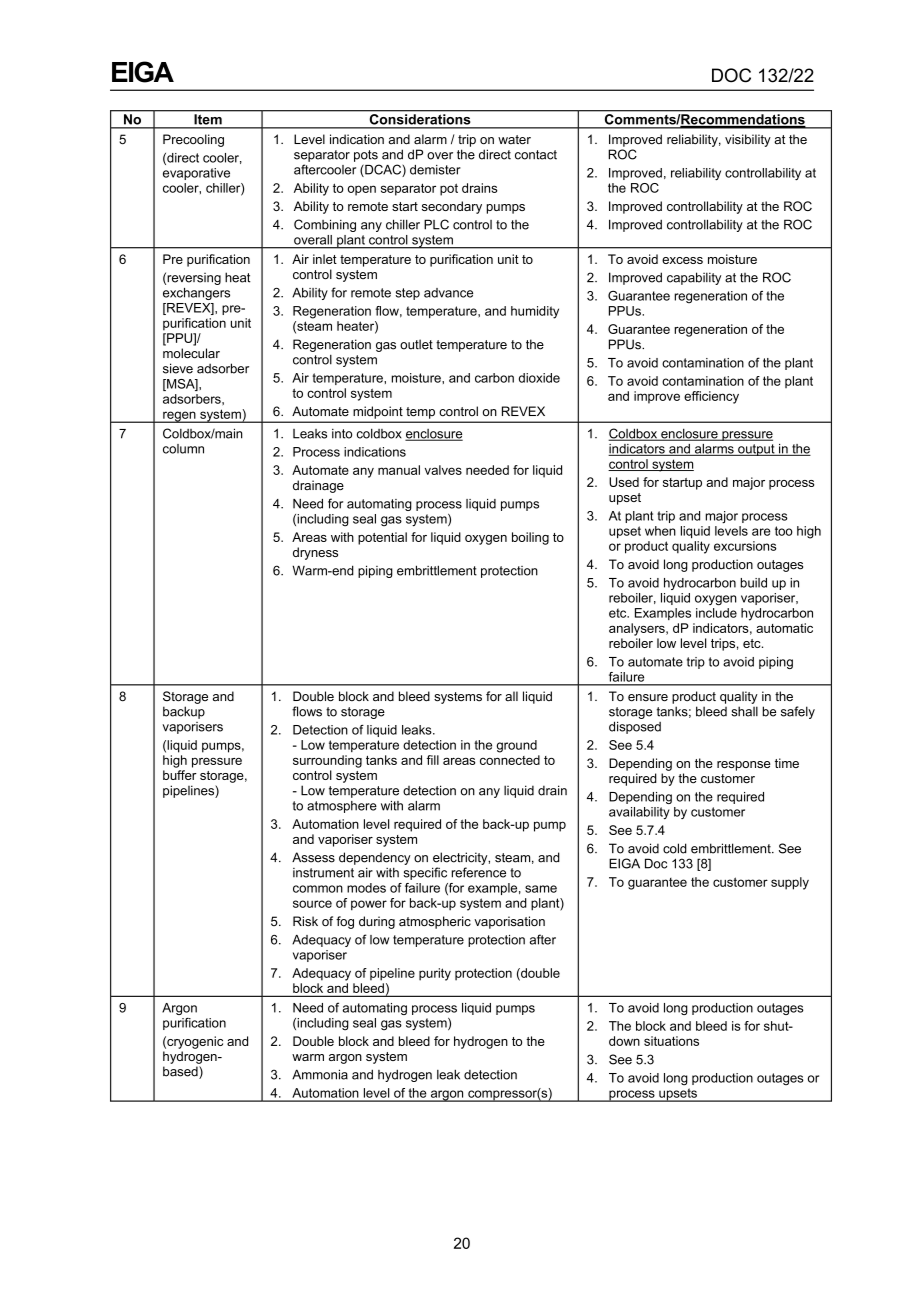  I want to click on purity, so click(435, 974).
